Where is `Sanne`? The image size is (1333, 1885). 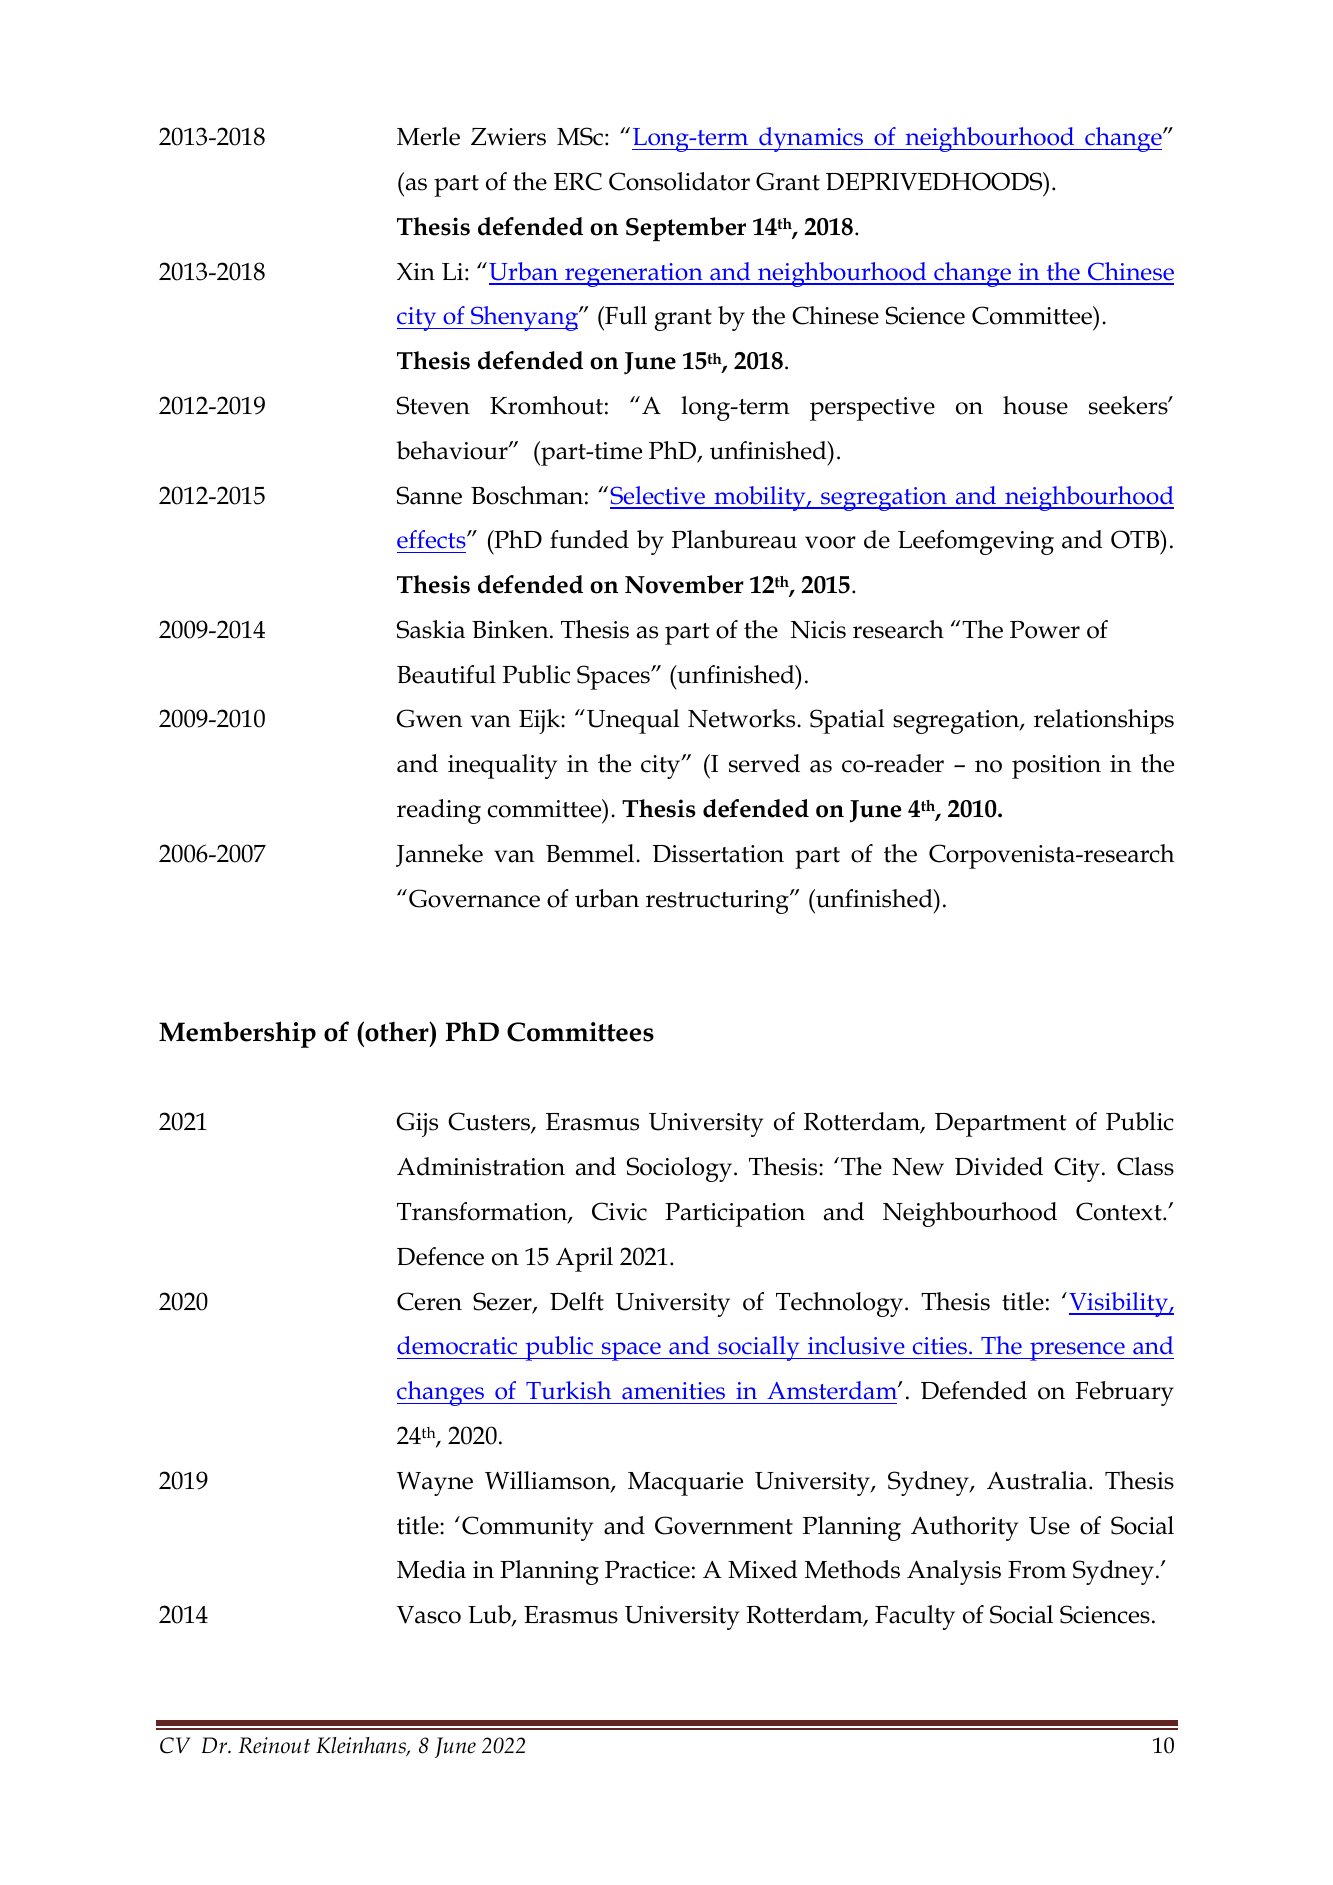
Sanne is located at coordinates (429, 495).
